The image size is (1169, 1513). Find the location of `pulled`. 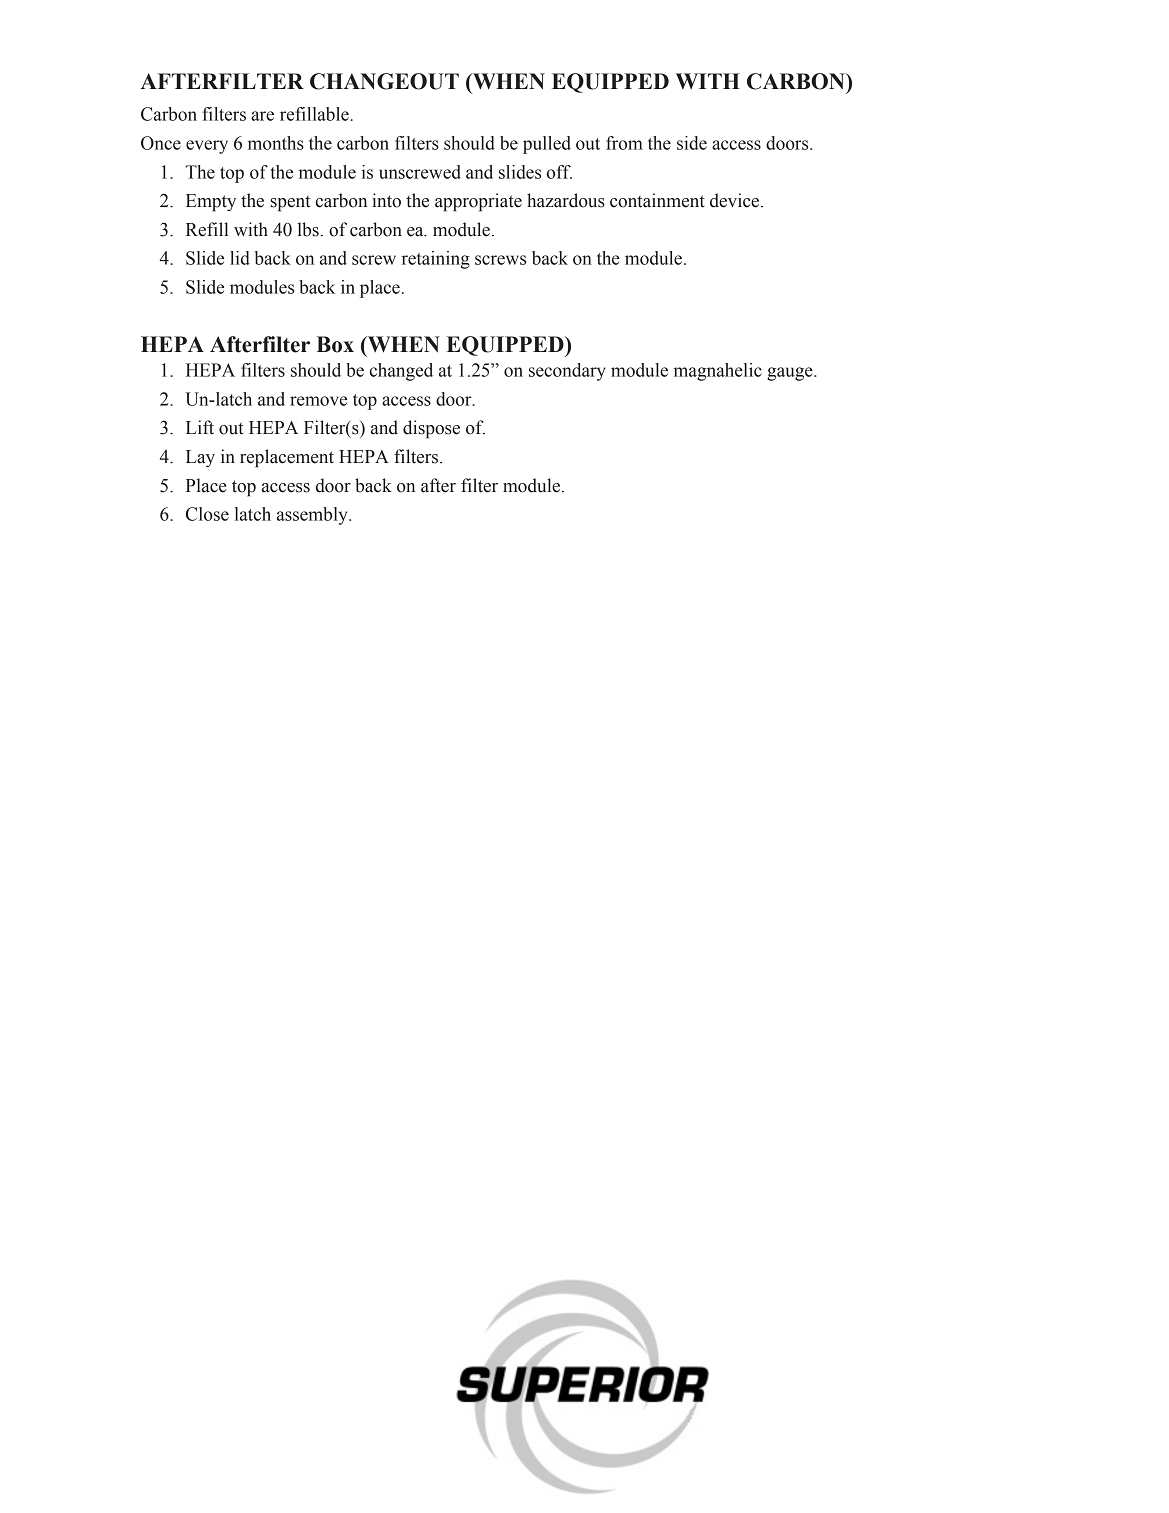

pulled is located at coordinates (547, 145).
